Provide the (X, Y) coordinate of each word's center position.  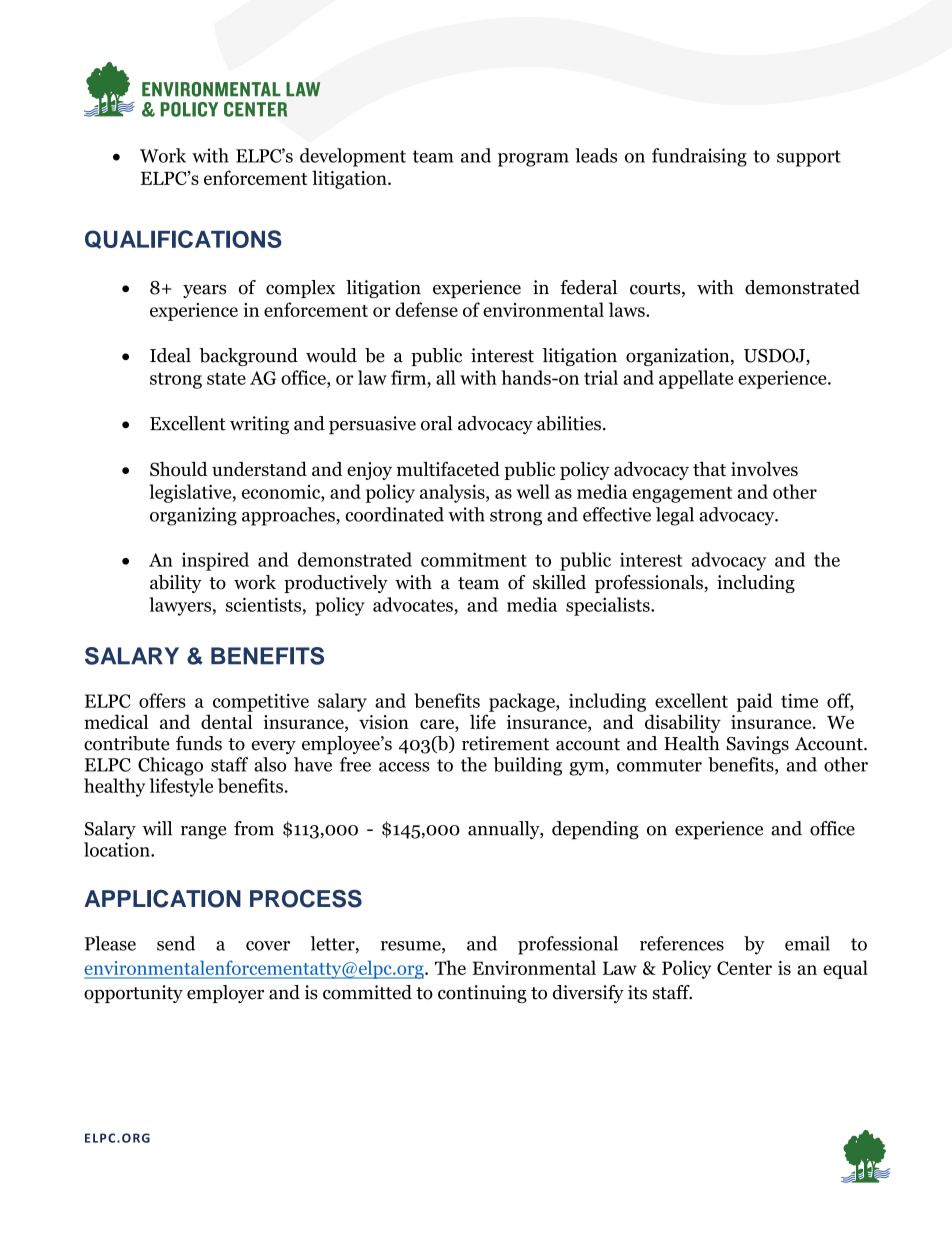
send (176, 943)
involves (764, 469)
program (533, 160)
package (523, 702)
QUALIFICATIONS (183, 239)
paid (755, 702)
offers (162, 700)
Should (179, 469)
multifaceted (448, 468)
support (809, 158)
